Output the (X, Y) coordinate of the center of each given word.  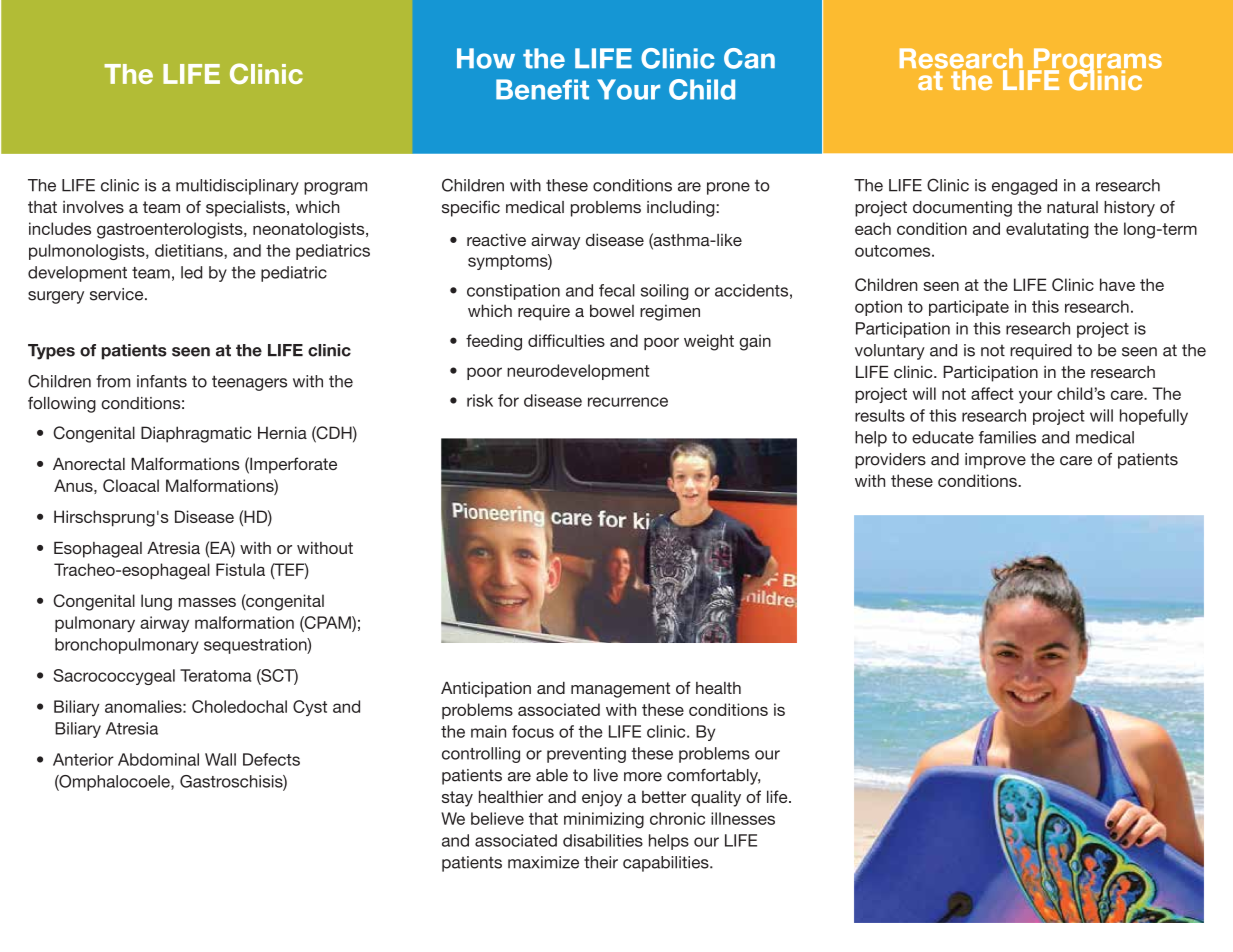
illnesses (743, 818)
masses (207, 602)
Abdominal (158, 759)
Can (749, 58)
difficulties (566, 340)
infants (162, 381)
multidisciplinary (237, 187)
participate (969, 308)
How (486, 58)
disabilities (603, 840)
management (620, 690)
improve (995, 461)
